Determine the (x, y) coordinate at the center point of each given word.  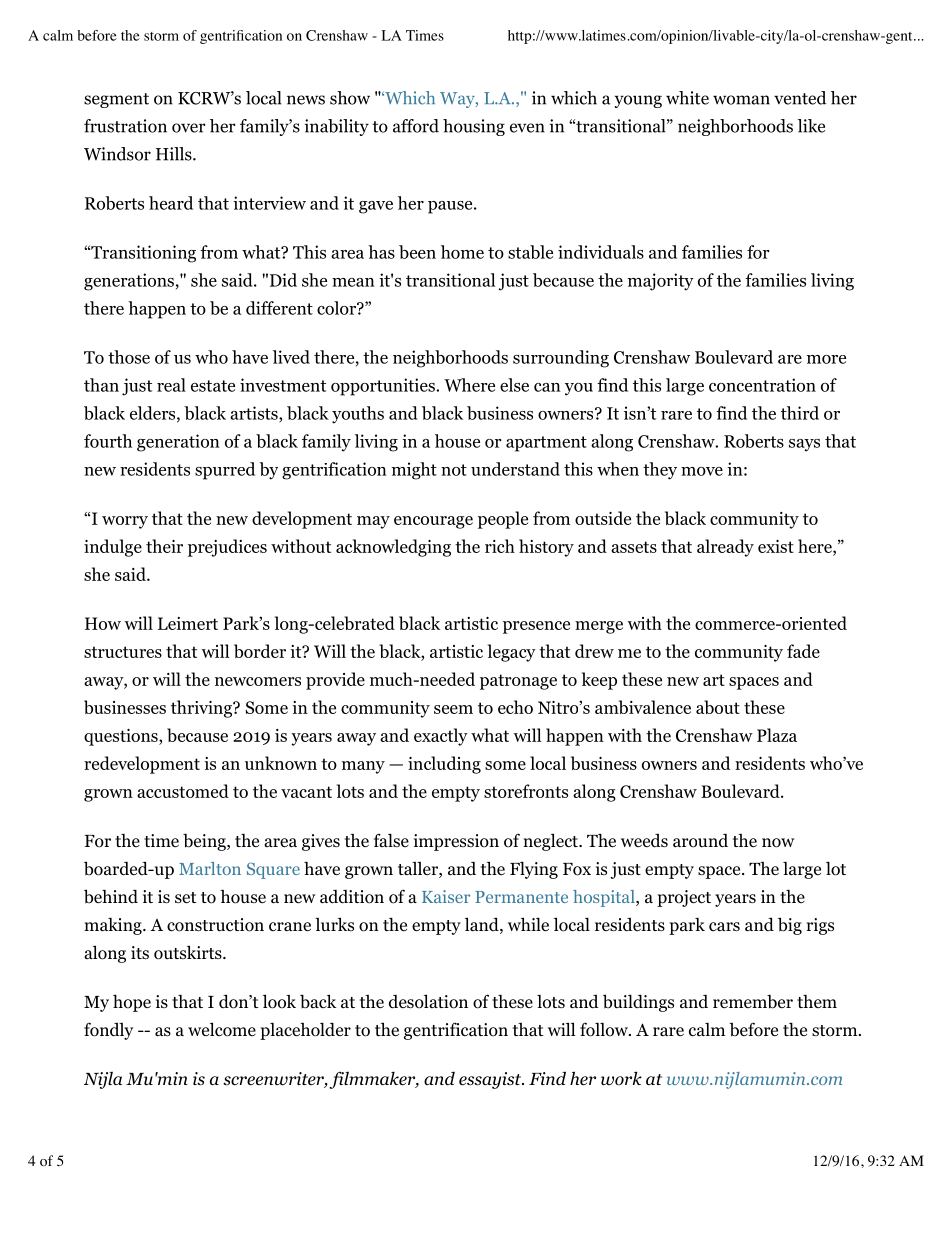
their (164, 546)
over (189, 128)
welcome (222, 1029)
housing (474, 127)
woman (741, 100)
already (725, 548)
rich (500, 546)
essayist (491, 1080)
